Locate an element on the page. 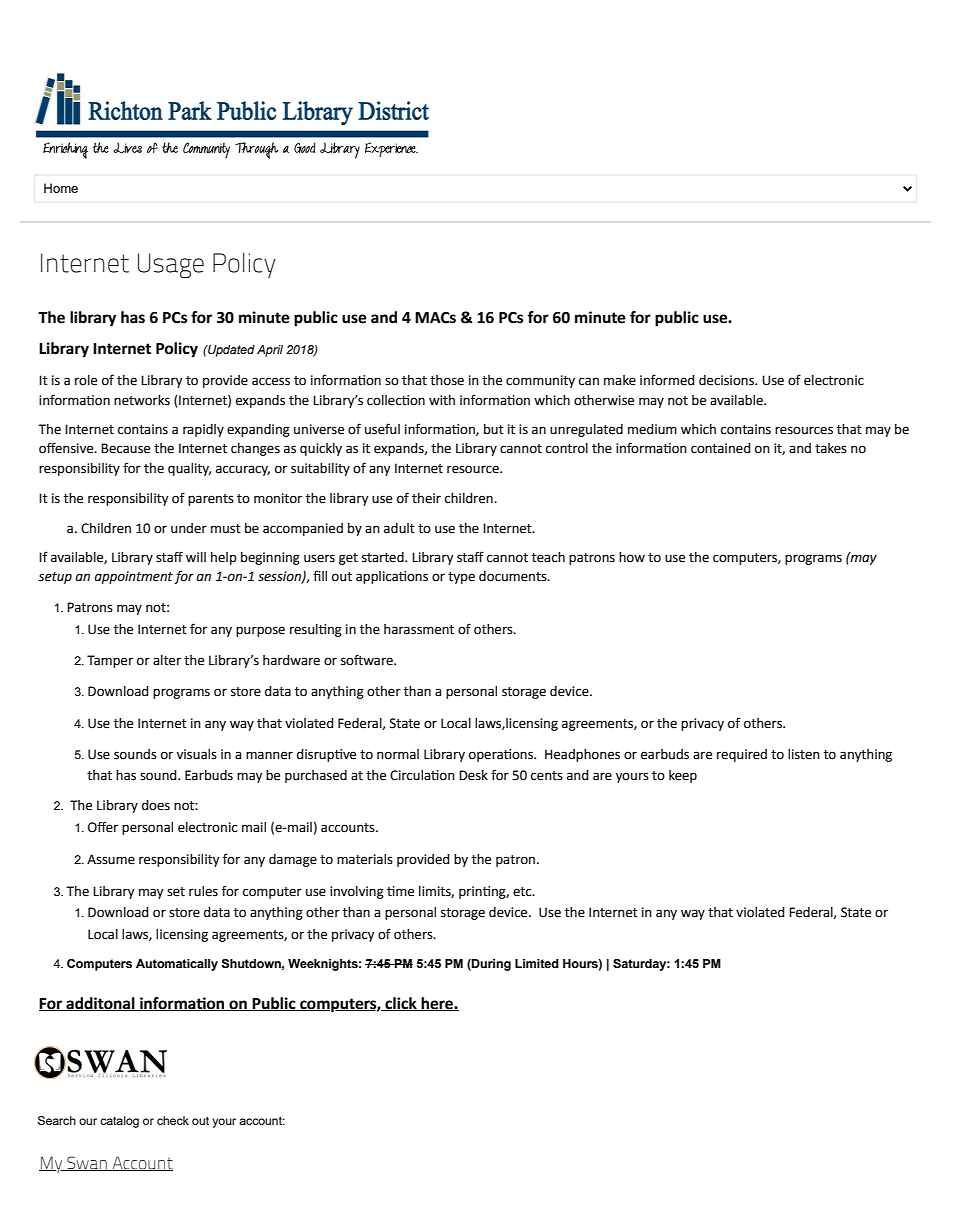 The height and width of the image is (1232, 953). decisions is located at coordinates (728, 380).
